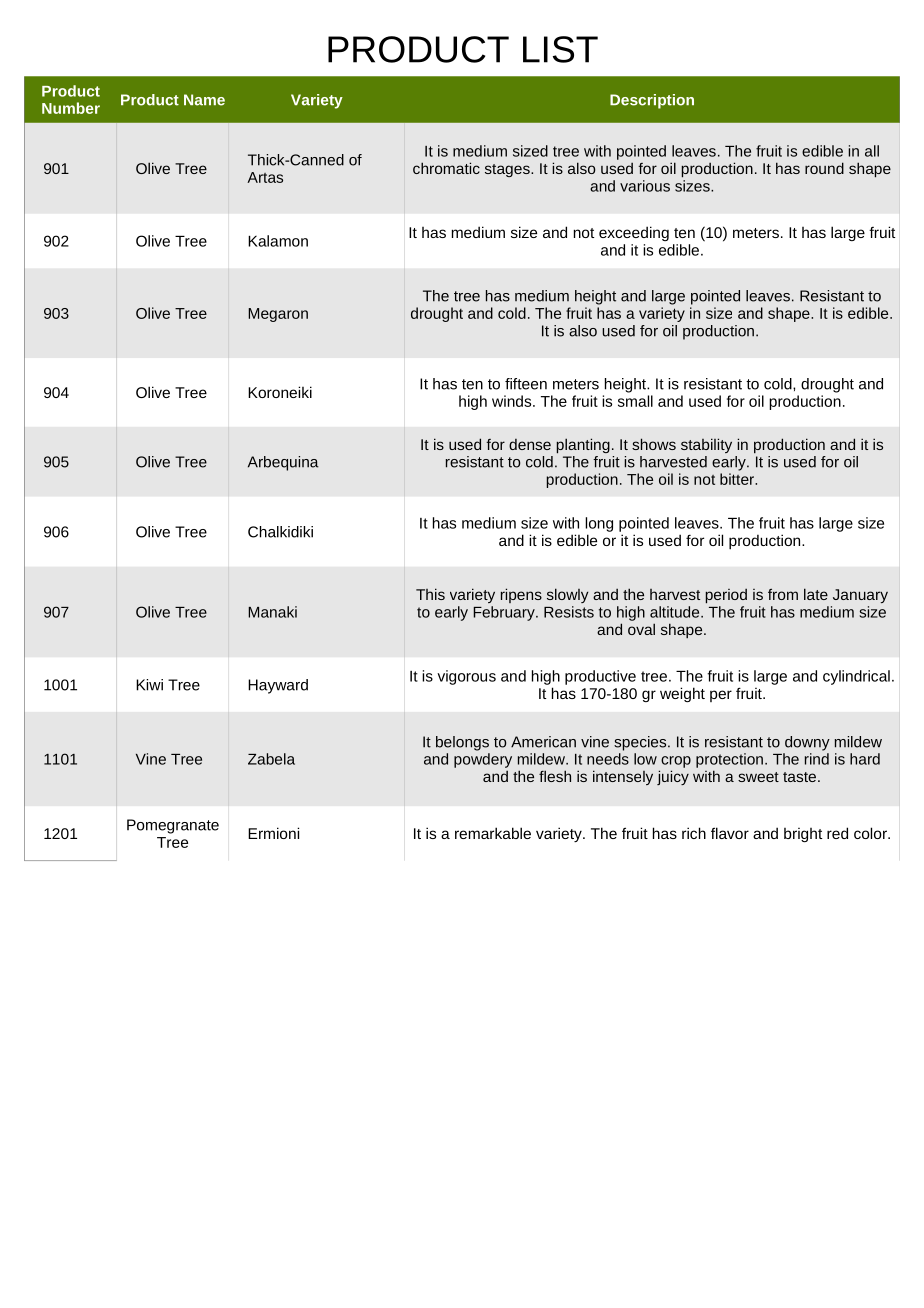  I want to click on Name, so click(204, 100).
